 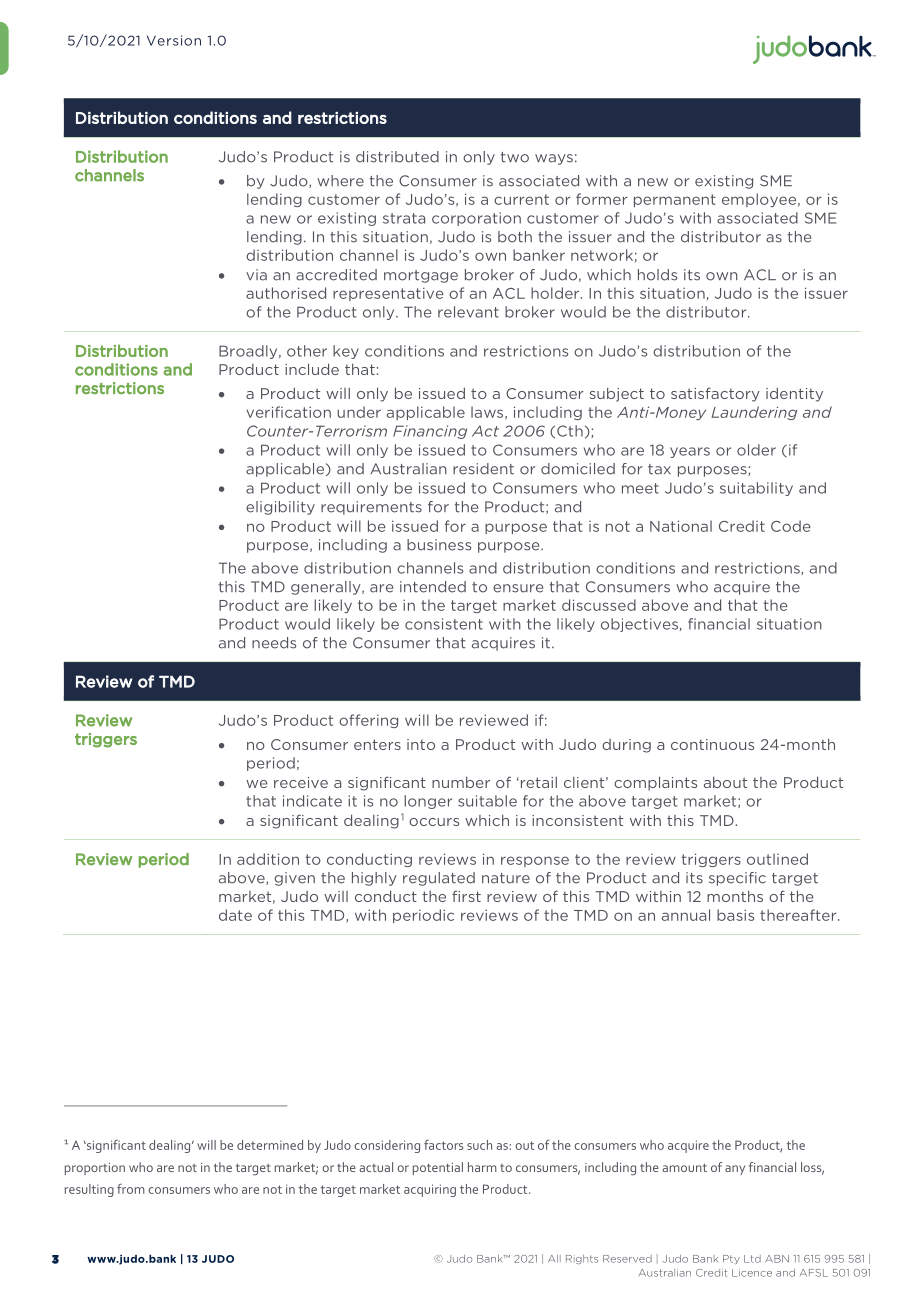 What do you see at coordinates (397, 157) in the screenshot?
I see `distributed` at bounding box center [397, 157].
